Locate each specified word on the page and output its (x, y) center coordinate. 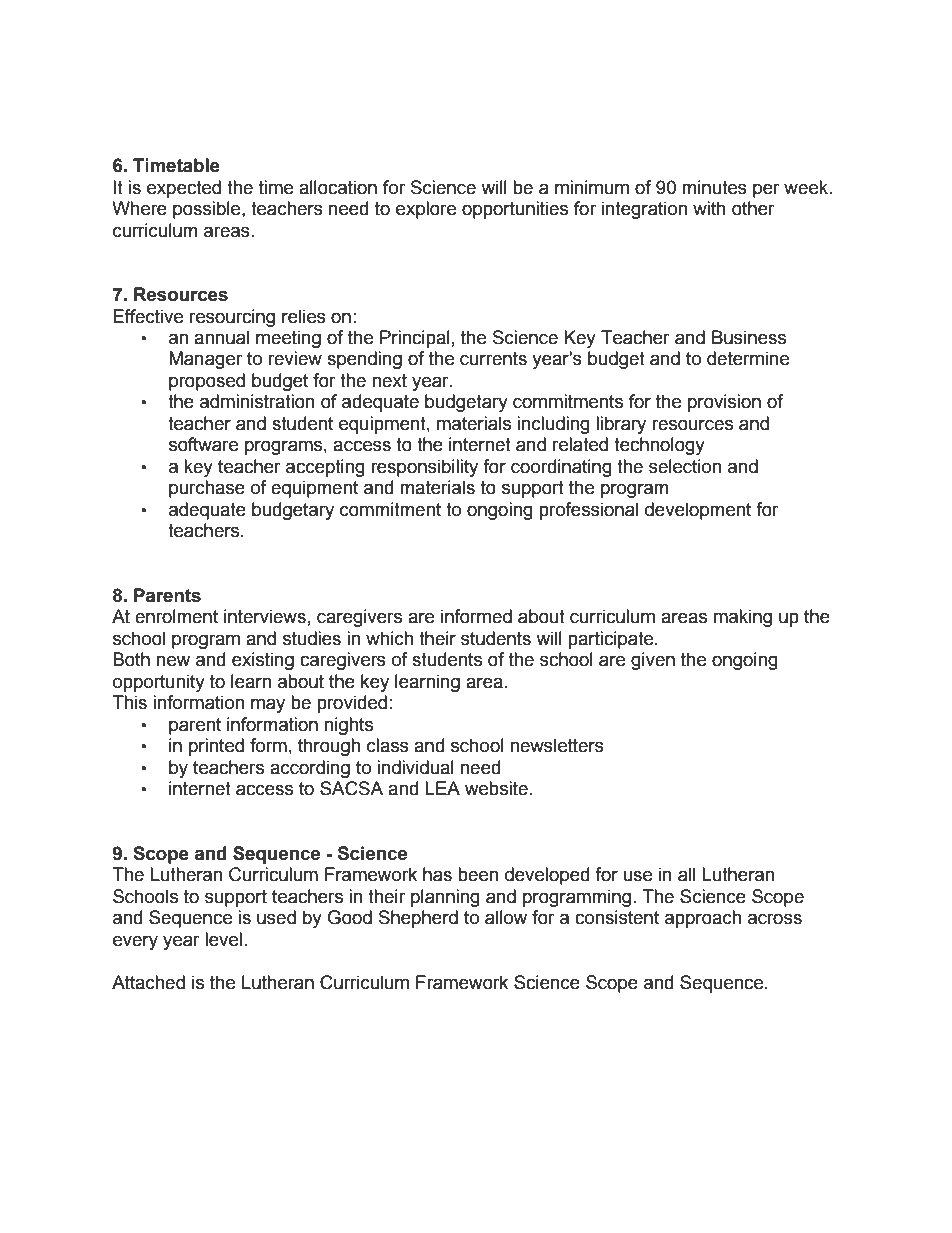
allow (506, 917)
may (268, 705)
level (223, 939)
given (653, 661)
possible (208, 210)
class (388, 745)
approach (703, 919)
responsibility (424, 468)
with (709, 208)
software (203, 444)
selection (685, 466)
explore (426, 210)
